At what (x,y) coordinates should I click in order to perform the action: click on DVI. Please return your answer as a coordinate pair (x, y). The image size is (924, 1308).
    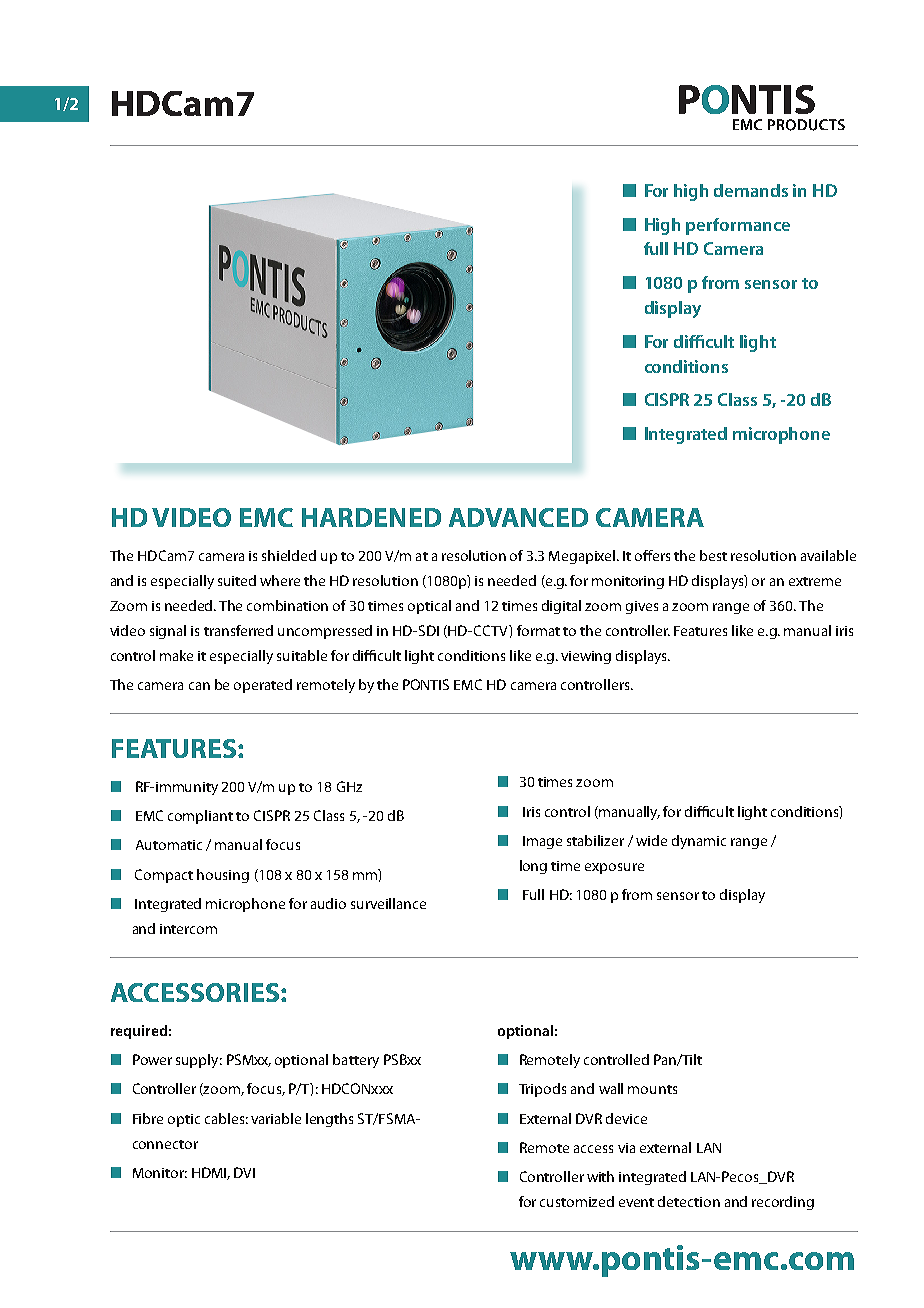
    Looking at the image, I should click on (244, 1172).
